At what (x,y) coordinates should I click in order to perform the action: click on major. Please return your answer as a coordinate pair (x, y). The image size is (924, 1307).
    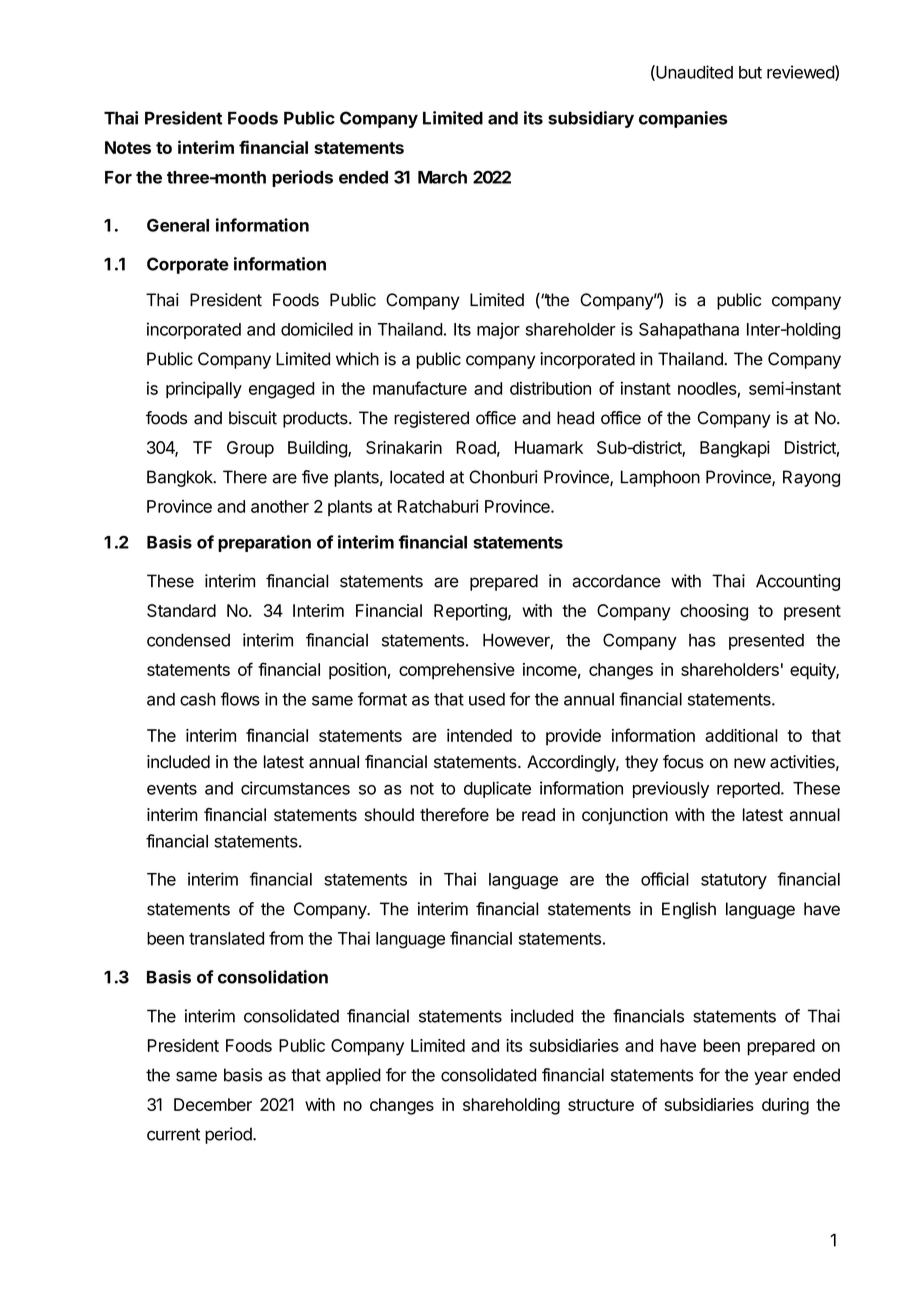
    Looking at the image, I should click on (498, 330).
